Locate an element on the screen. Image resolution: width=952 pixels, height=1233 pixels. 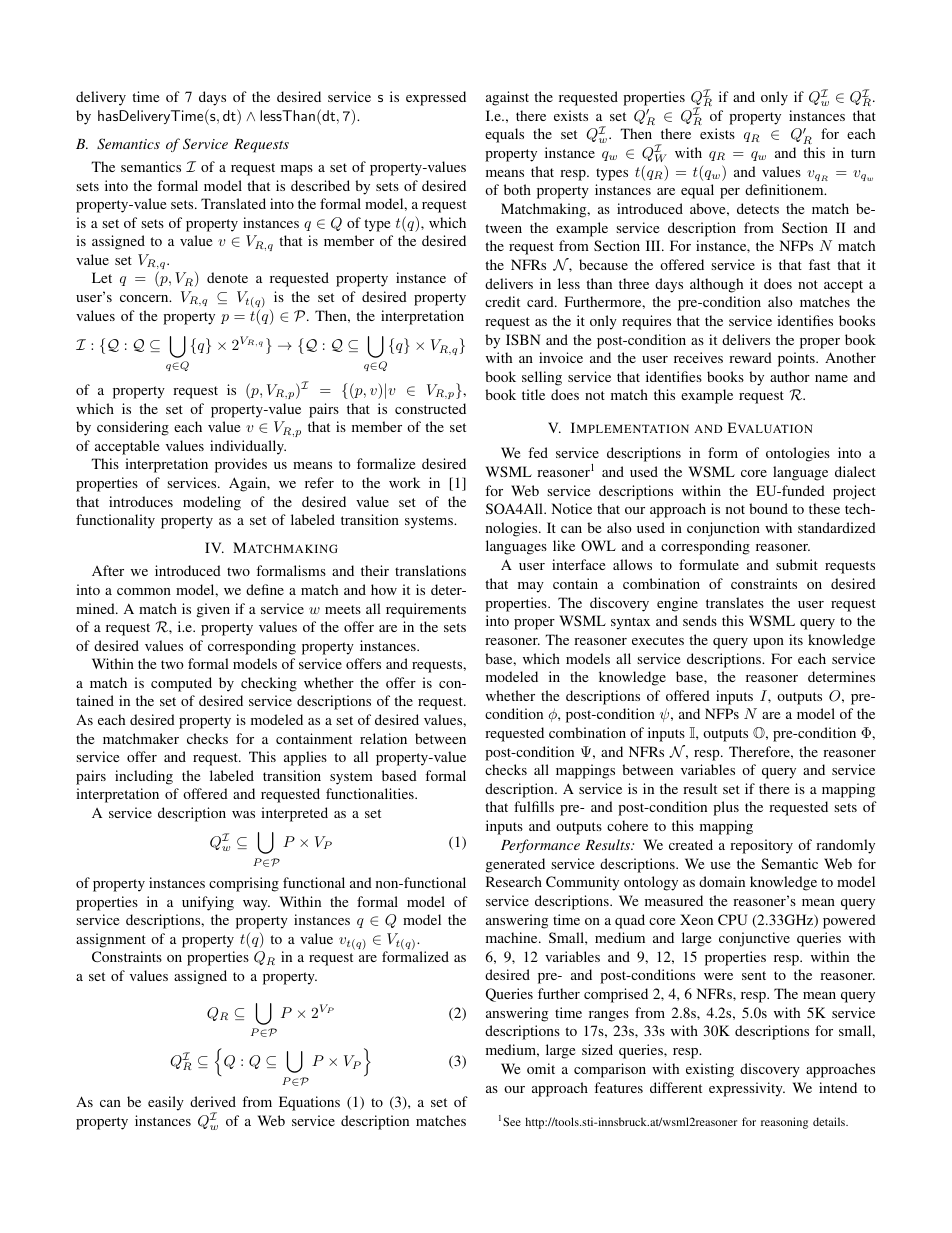
derived is located at coordinates (213, 1101).
